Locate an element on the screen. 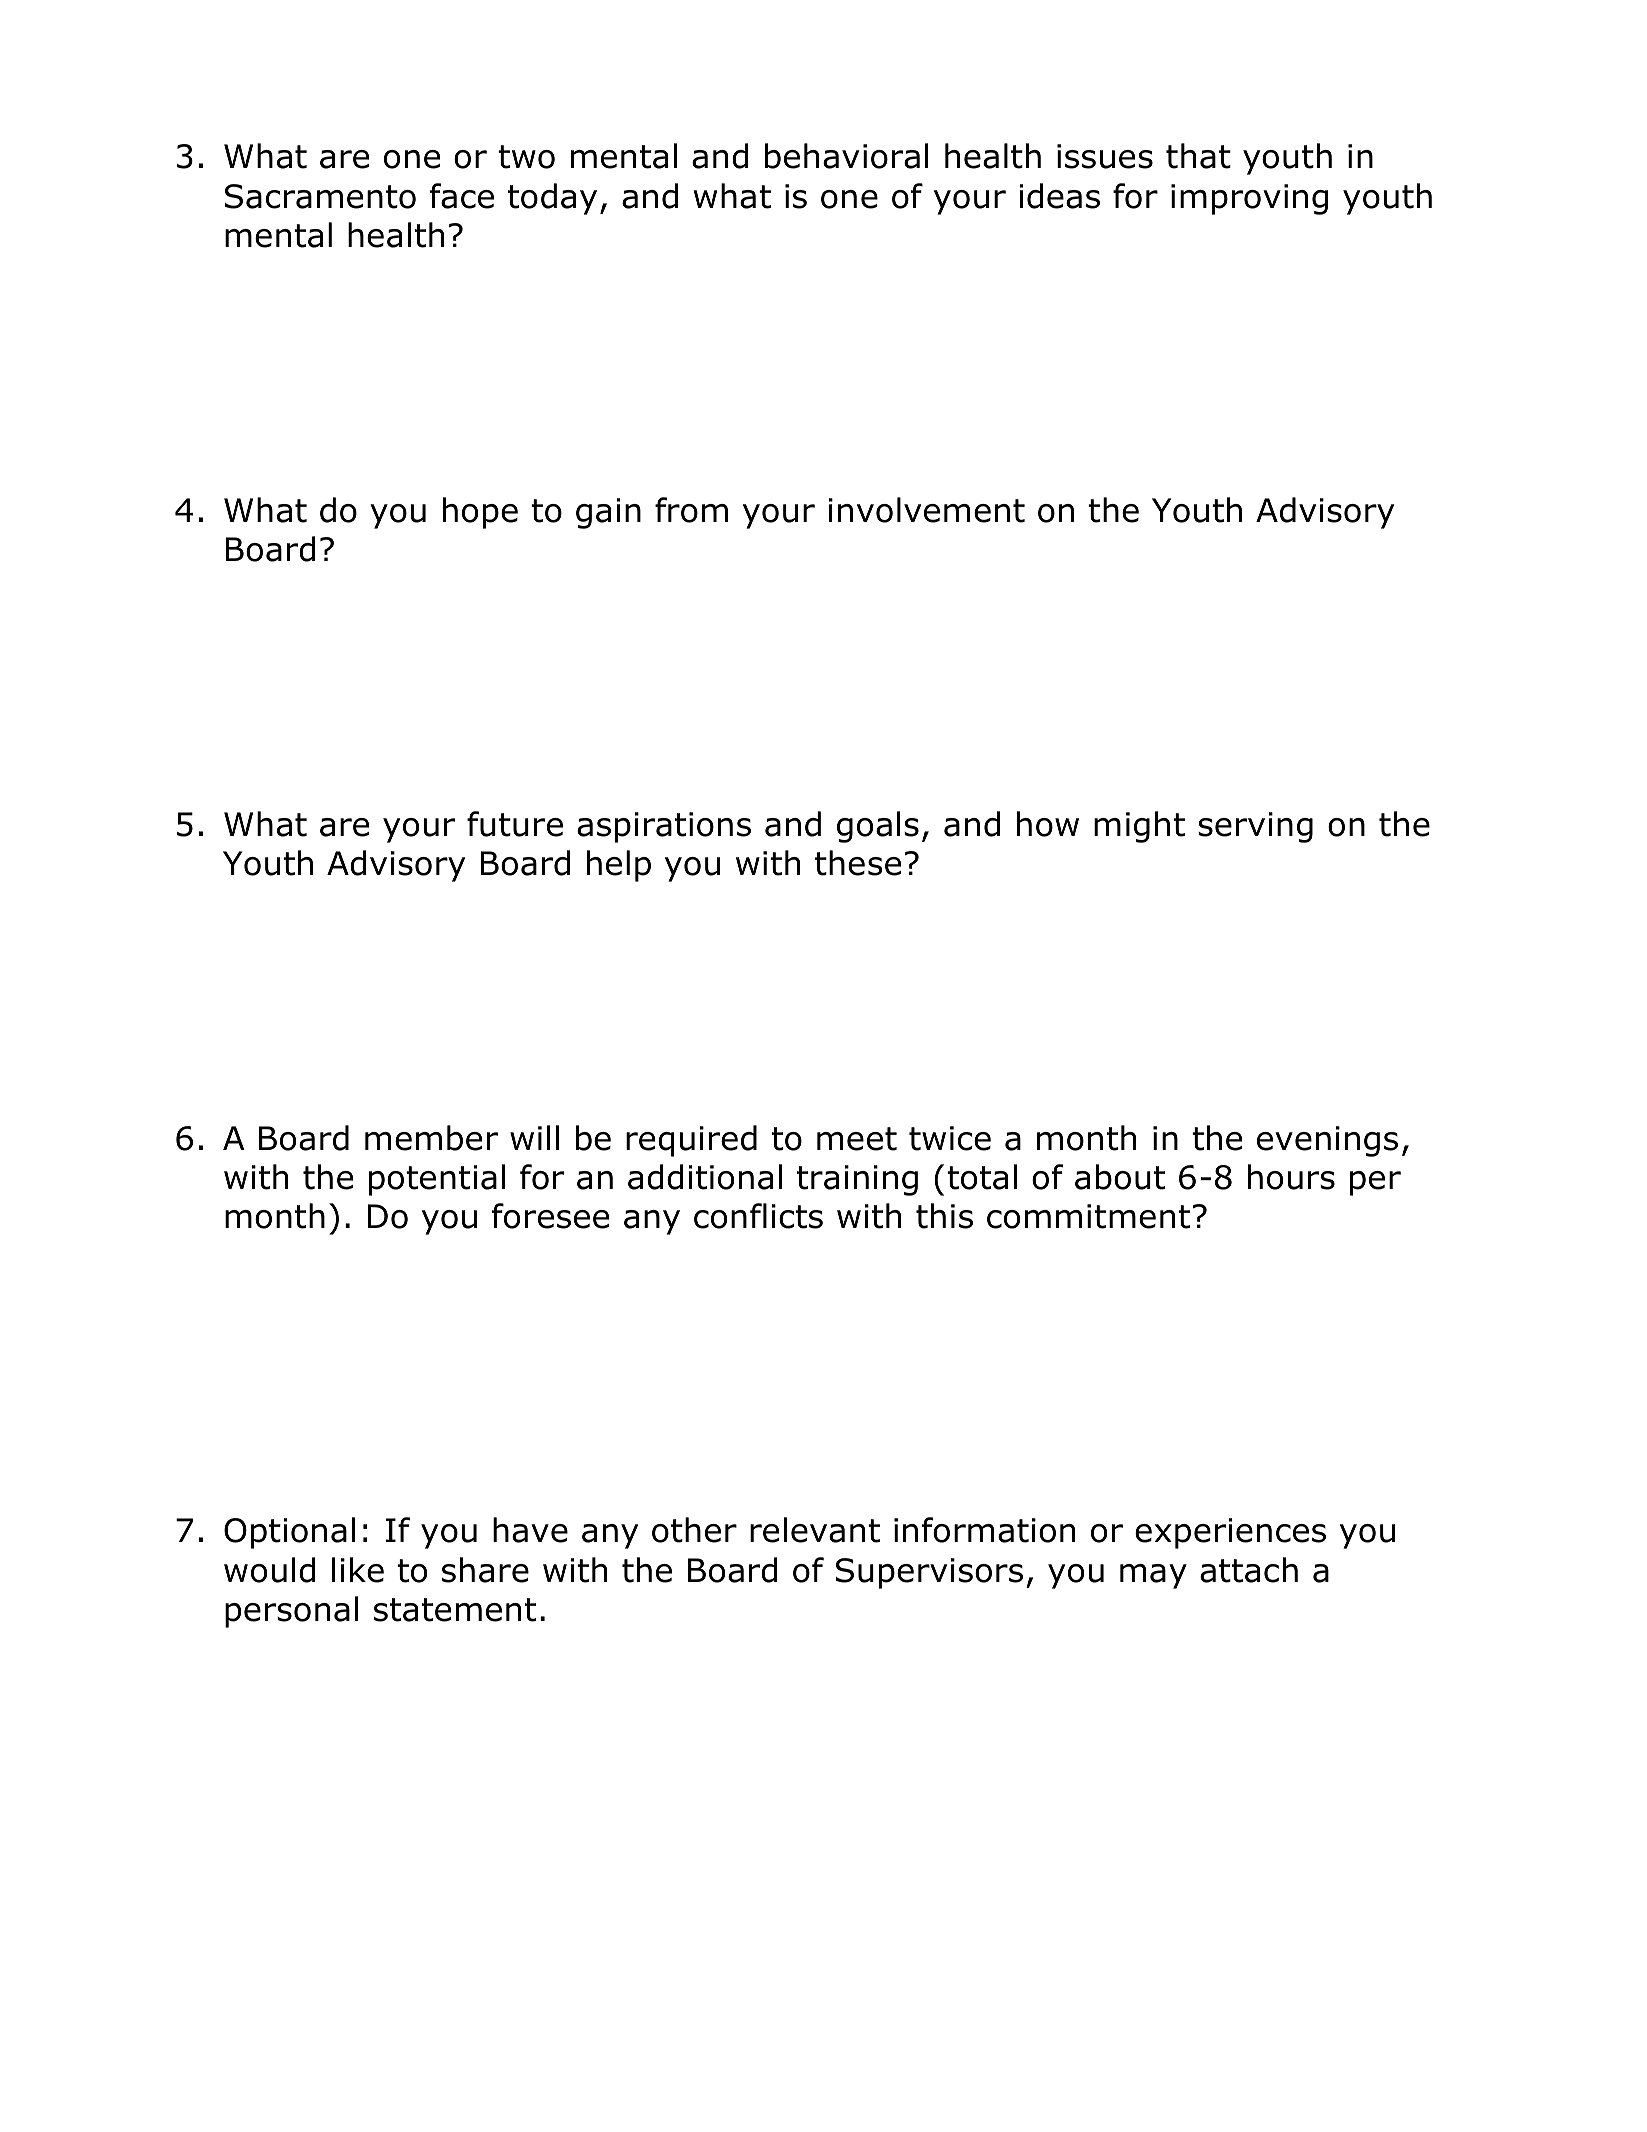 The height and width of the screenshot is (2132, 1647). serving is located at coordinates (1255, 827).
